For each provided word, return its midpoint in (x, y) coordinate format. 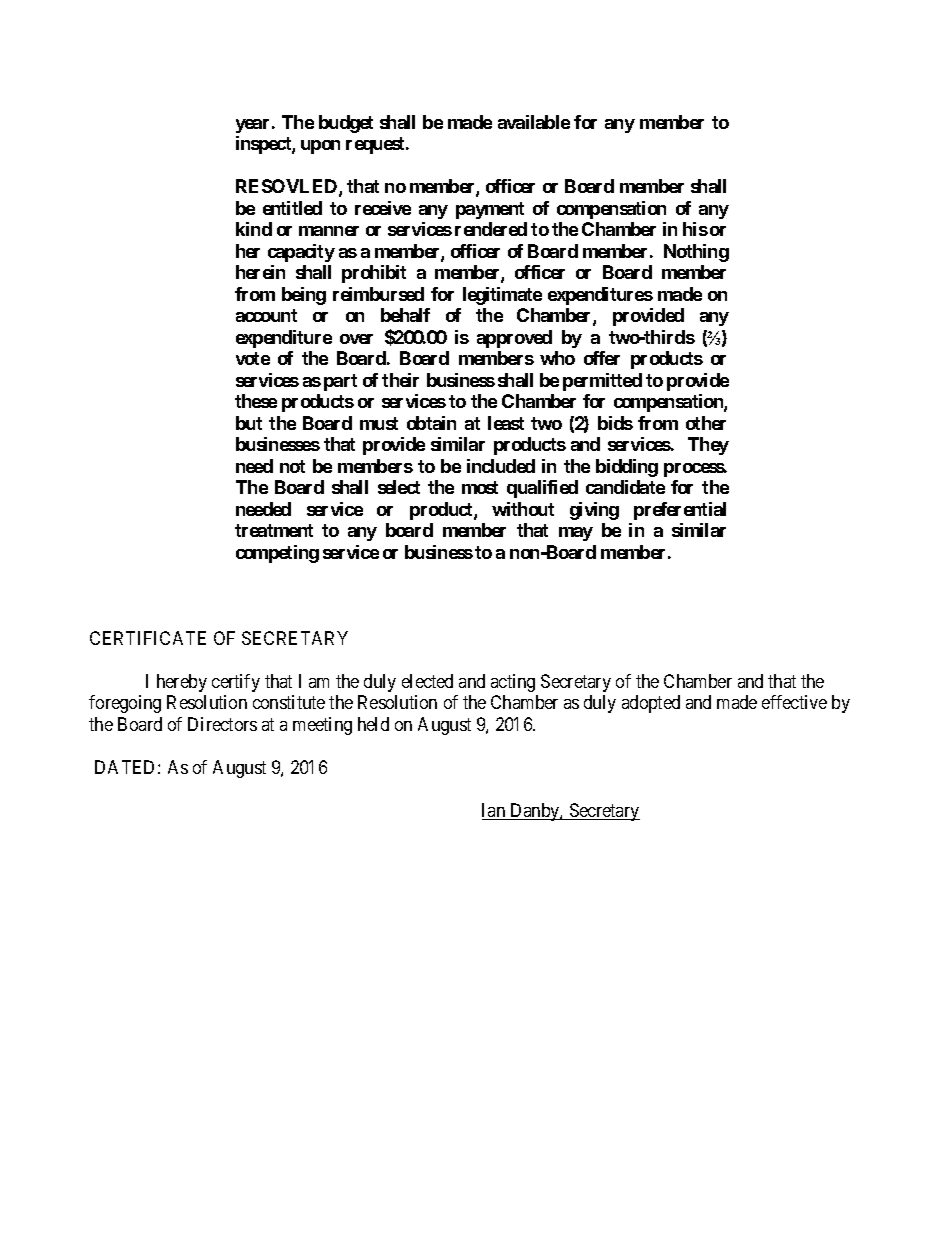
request (376, 145)
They (708, 446)
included (501, 466)
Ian (495, 811)
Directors (222, 724)
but (249, 423)
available (534, 122)
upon (320, 147)
